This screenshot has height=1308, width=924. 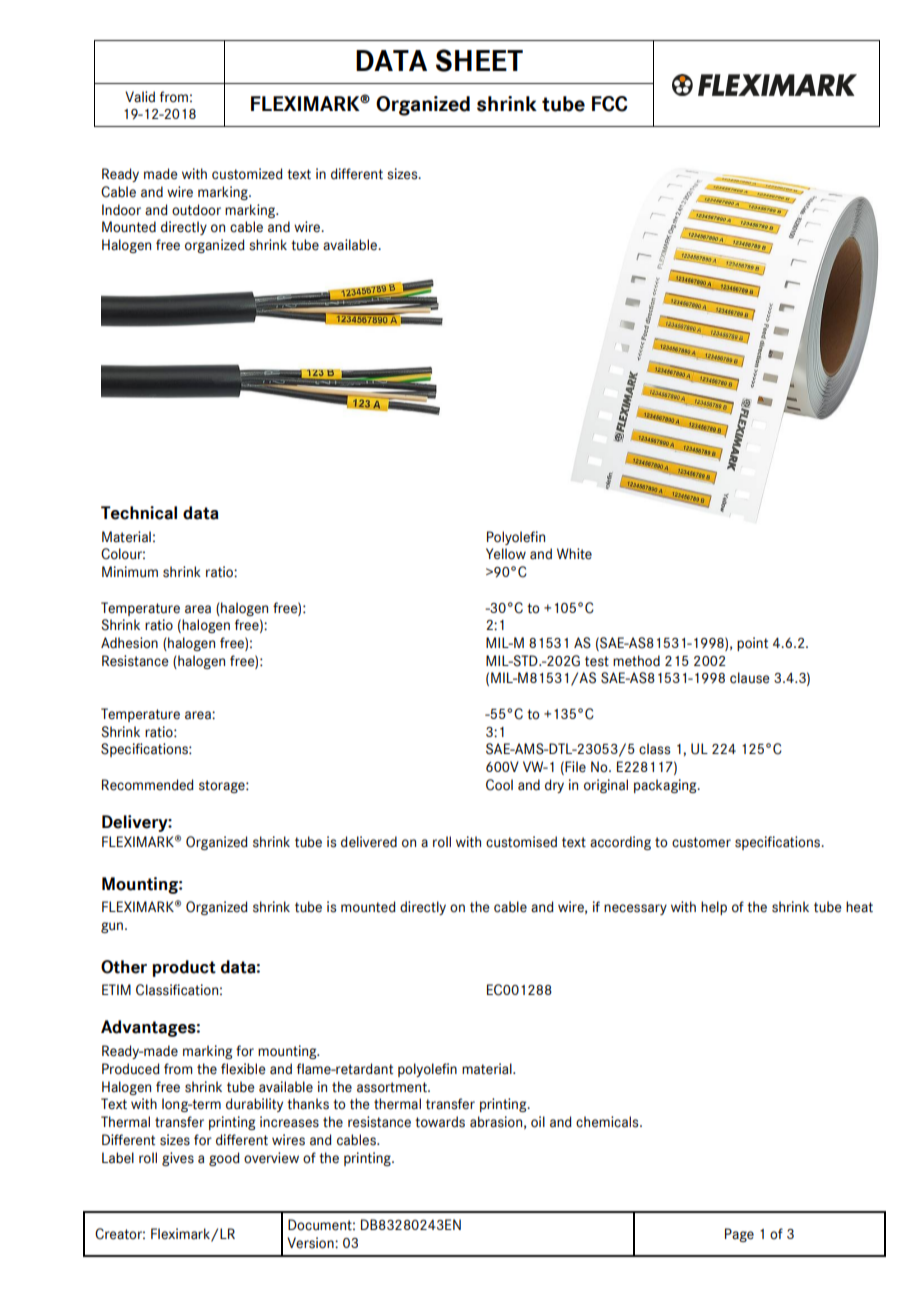 I want to click on point, so click(x=752, y=644).
